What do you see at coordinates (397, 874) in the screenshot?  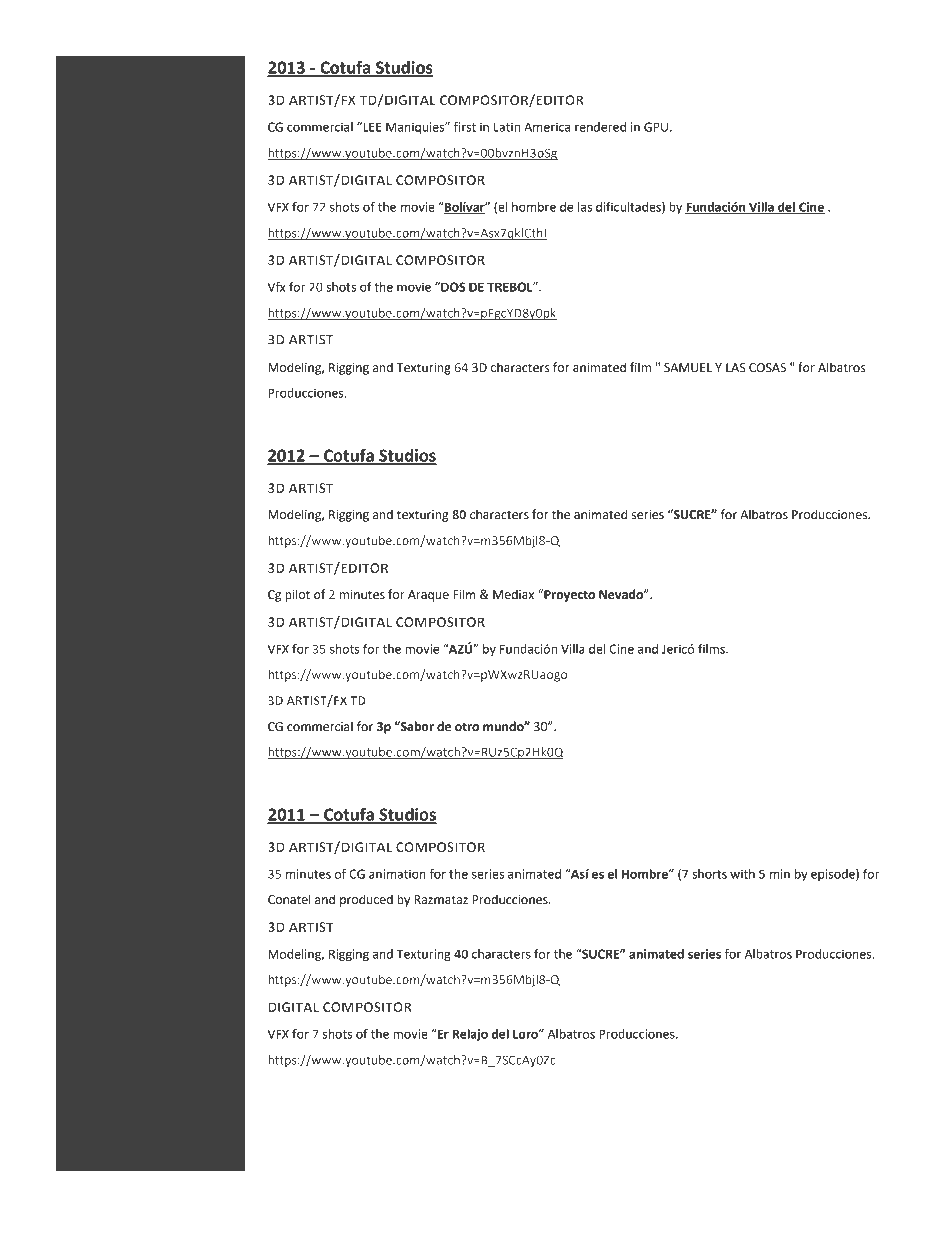 I see `animation` at bounding box center [397, 874].
